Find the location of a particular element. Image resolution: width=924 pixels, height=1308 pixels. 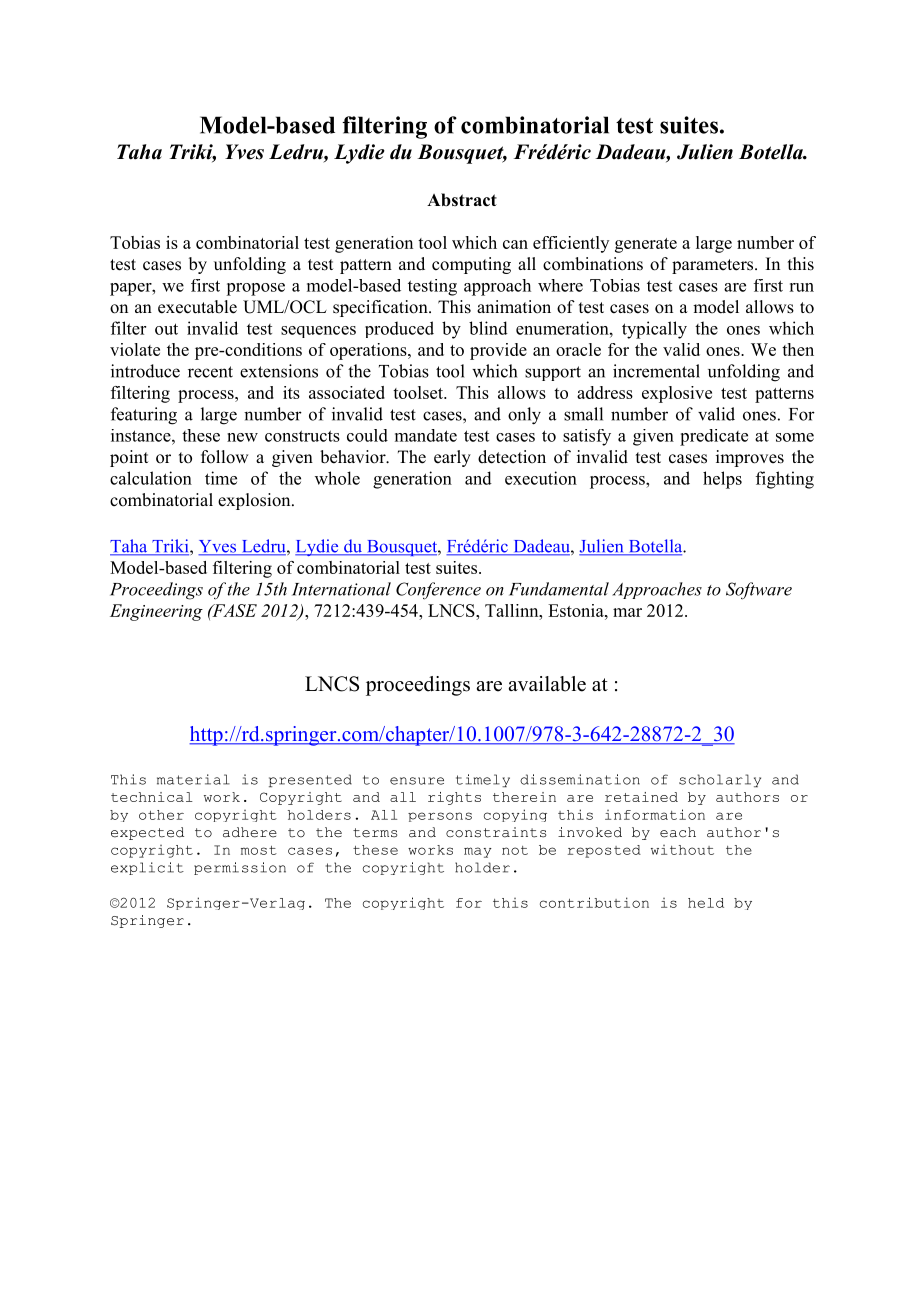

permission is located at coordinates (240, 868).
